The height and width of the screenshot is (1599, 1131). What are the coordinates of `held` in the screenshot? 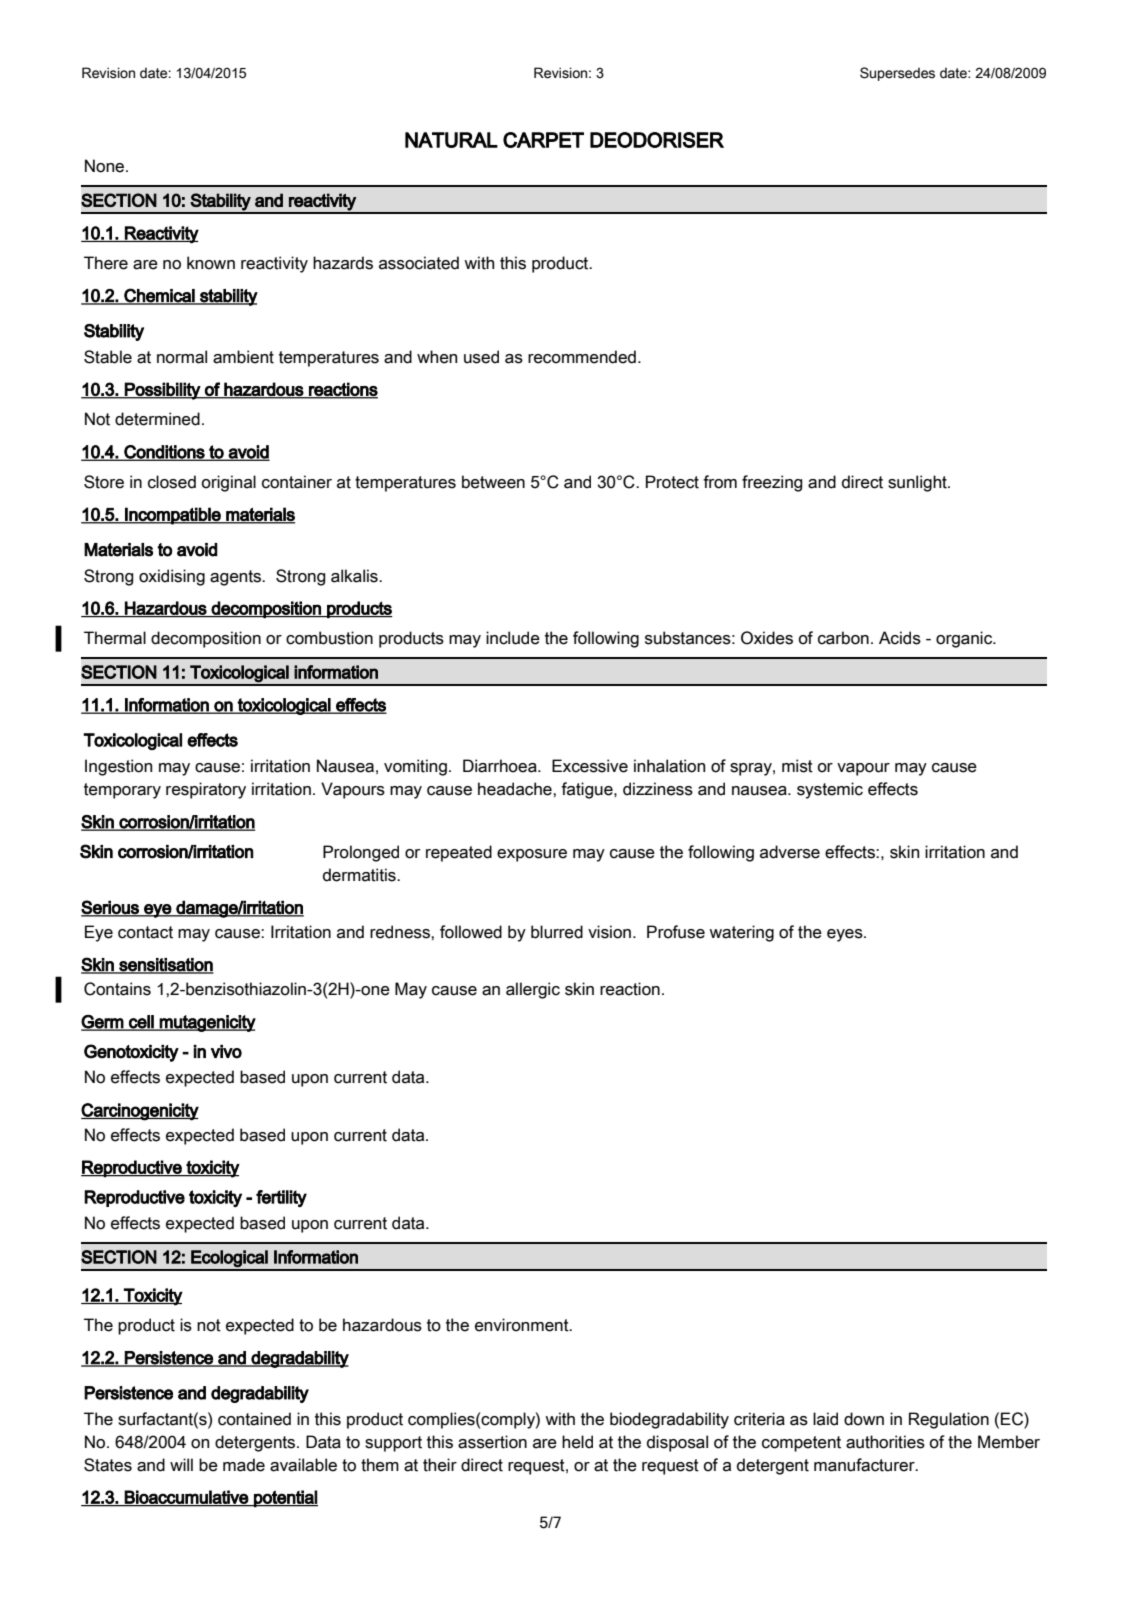 It's located at (577, 1442).
